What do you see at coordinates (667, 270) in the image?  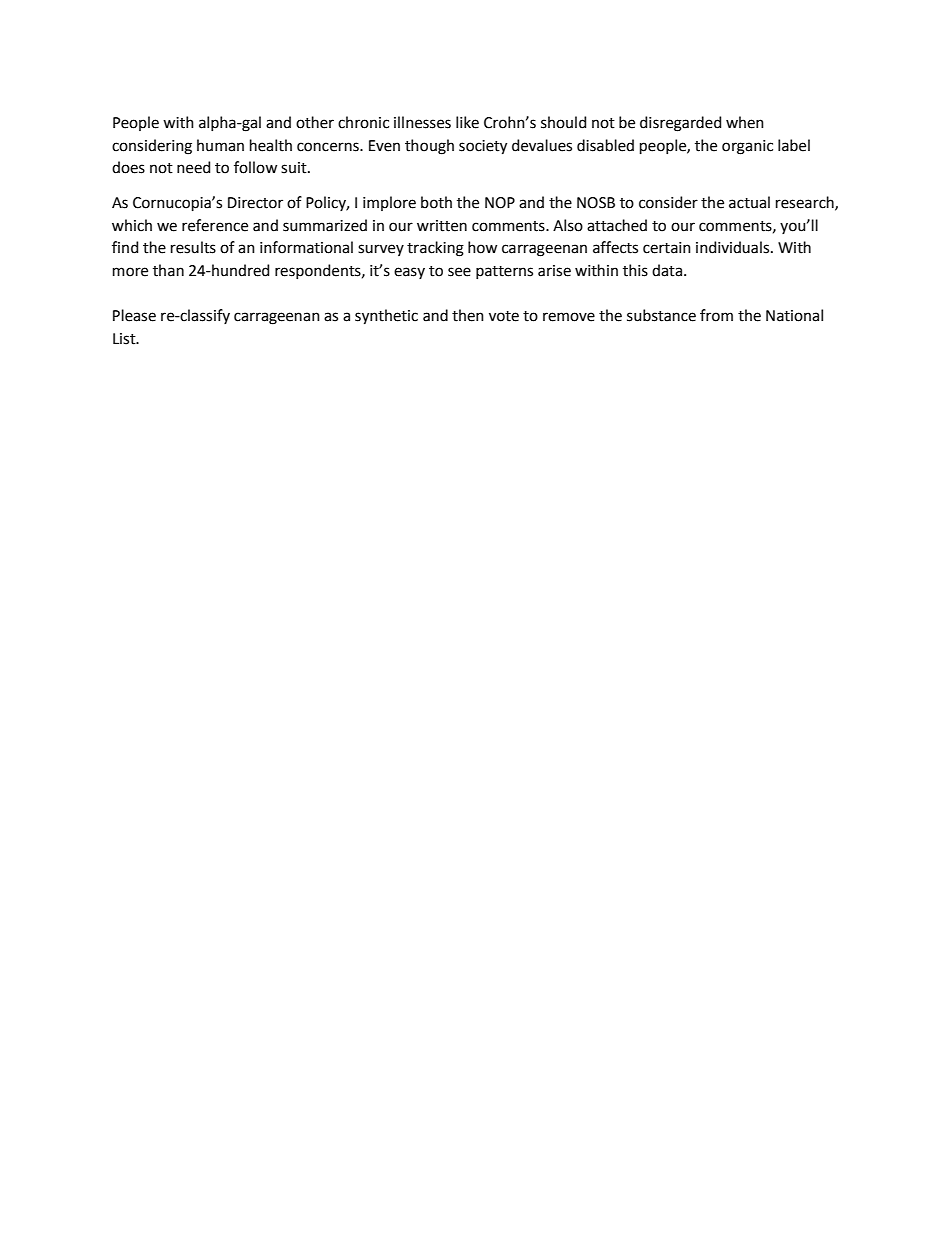 I see `data` at bounding box center [667, 270].
